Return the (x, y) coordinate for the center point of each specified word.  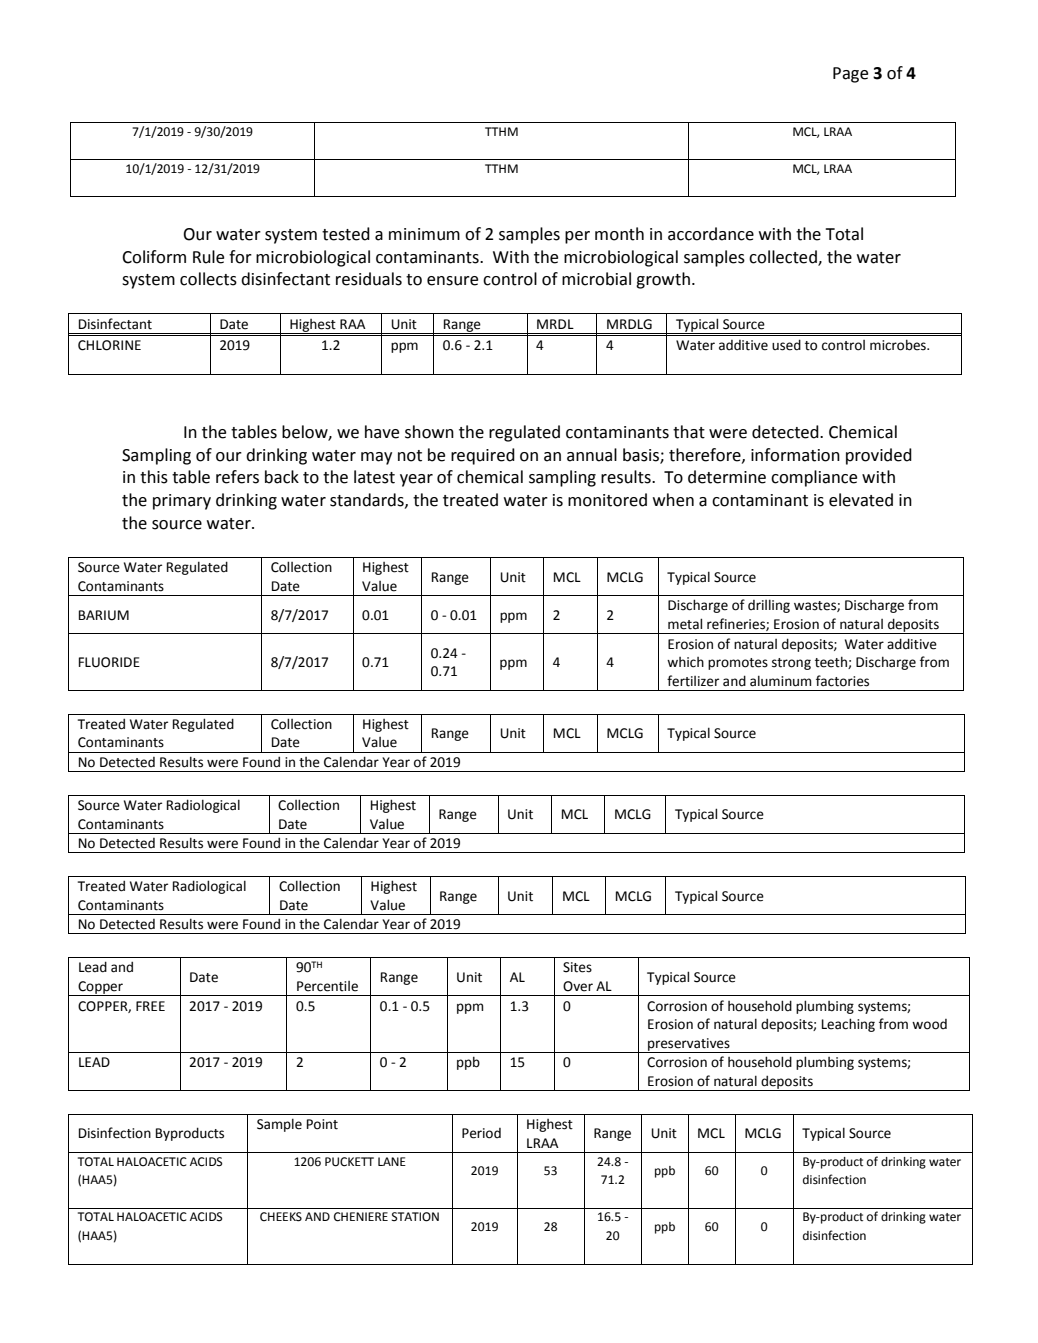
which (685, 662)
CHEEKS (281, 1217)
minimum (424, 234)
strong (791, 664)
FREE (150, 1006)
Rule (208, 257)
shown (429, 432)
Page (850, 75)
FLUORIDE (109, 662)
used (786, 345)
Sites (577, 967)
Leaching (848, 1025)
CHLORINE (109, 345)
